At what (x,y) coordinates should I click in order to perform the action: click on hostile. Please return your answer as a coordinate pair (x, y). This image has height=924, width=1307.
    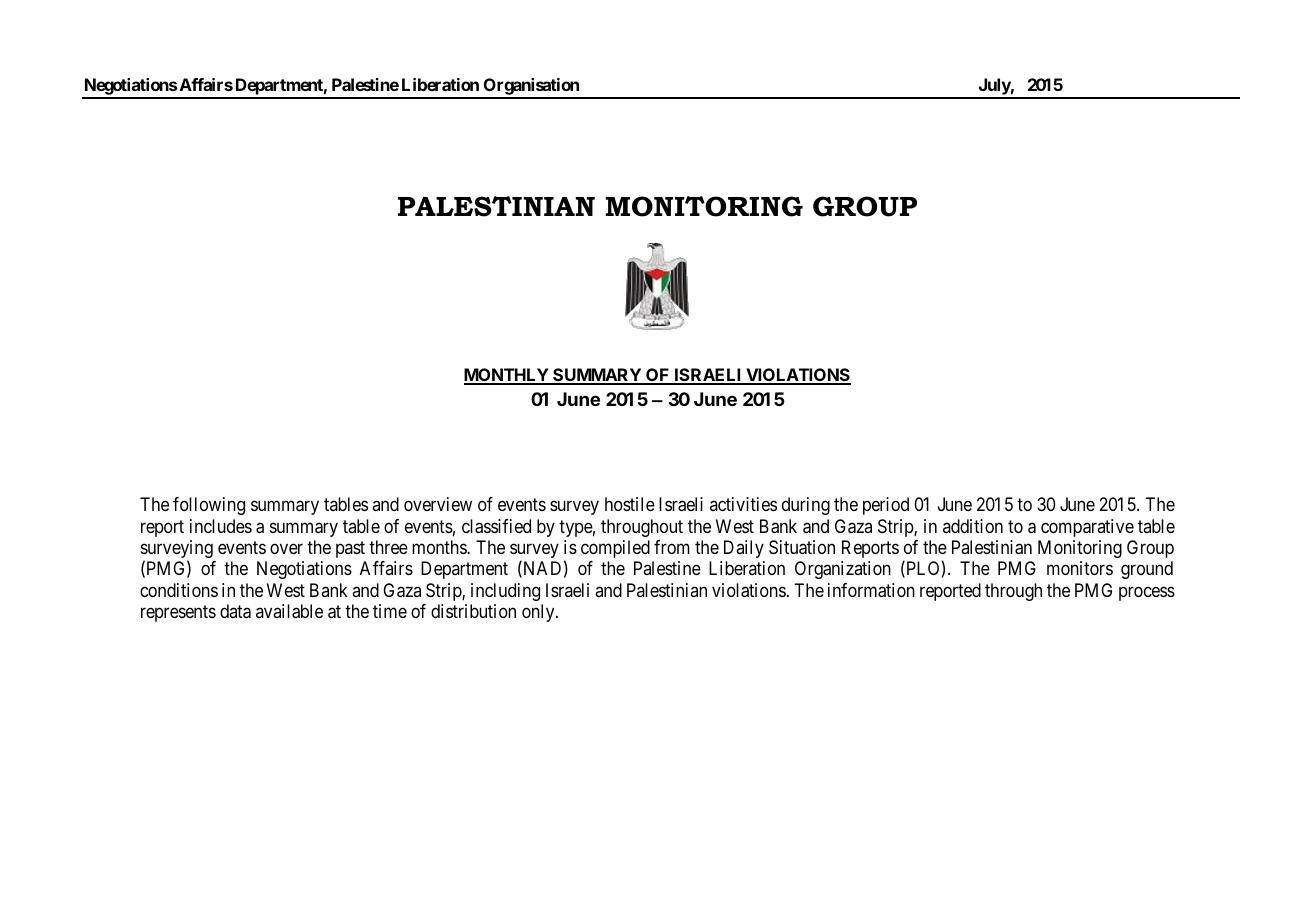
    Looking at the image, I should click on (630, 504).
